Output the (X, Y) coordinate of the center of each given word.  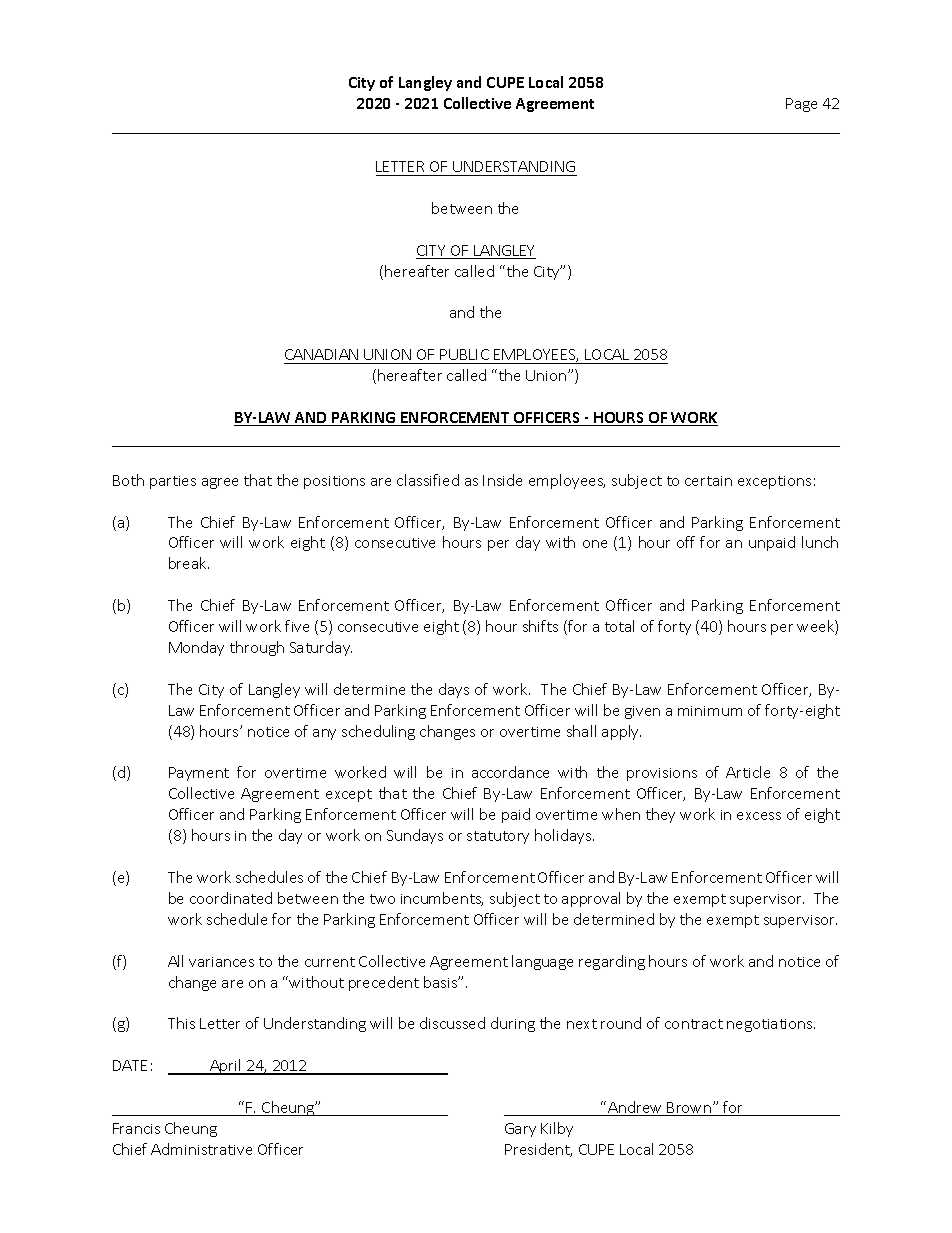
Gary (520, 1130)
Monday (196, 648)
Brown (689, 1109)
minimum (710, 711)
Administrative (201, 1149)
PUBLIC (464, 354)
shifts (540, 626)
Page (801, 105)
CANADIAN (321, 354)
